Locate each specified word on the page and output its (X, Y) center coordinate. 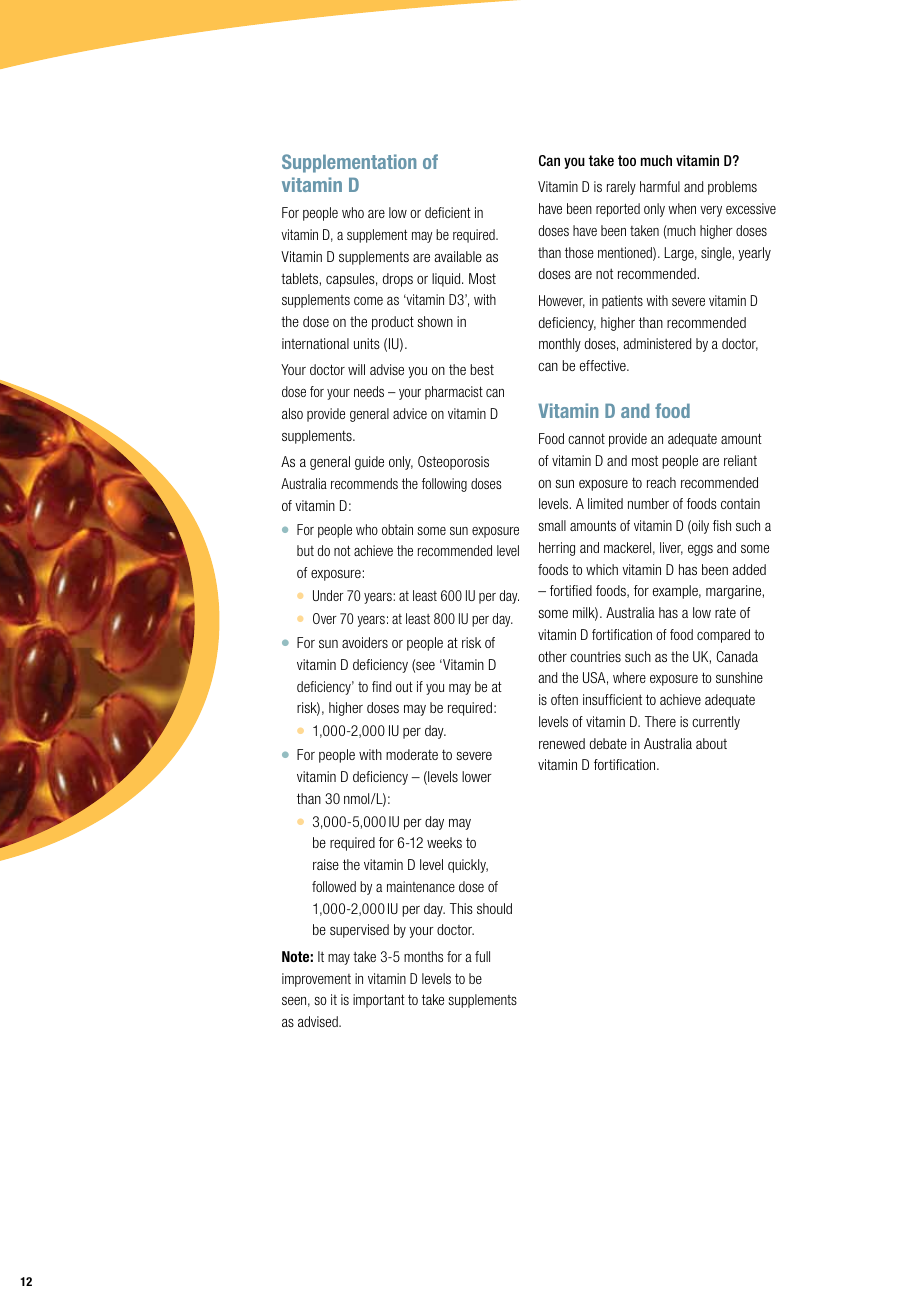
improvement (316, 980)
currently (716, 723)
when (682, 208)
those (579, 252)
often (564, 699)
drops (398, 280)
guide (369, 463)
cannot (586, 438)
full (482, 956)
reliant (740, 460)
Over (325, 618)
